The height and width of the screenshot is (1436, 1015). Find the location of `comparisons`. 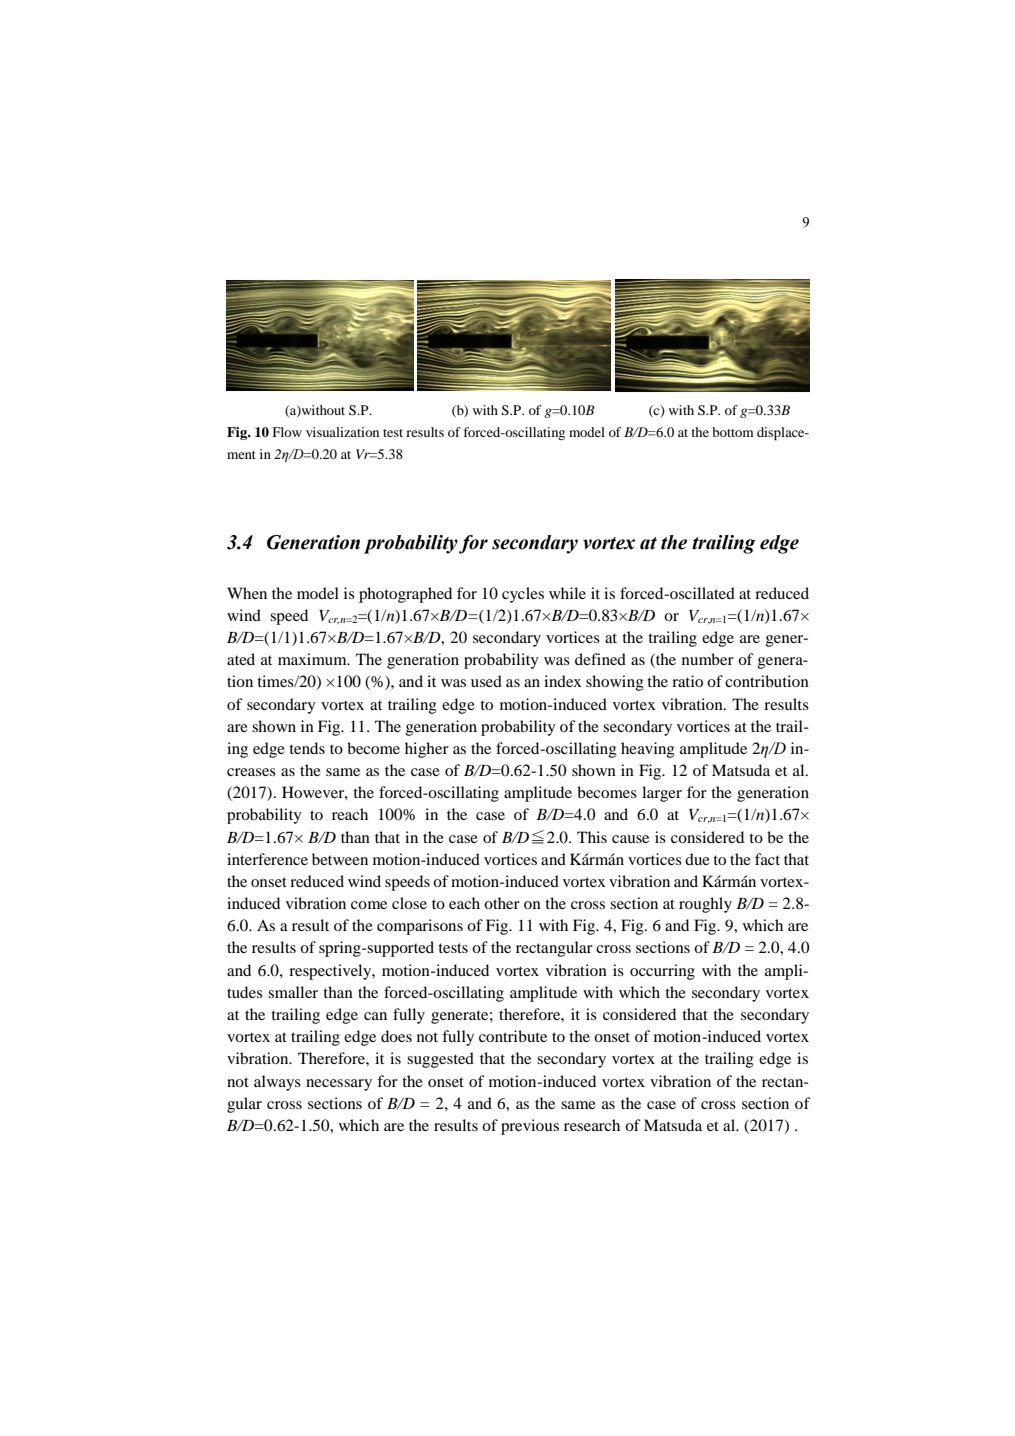

comparisons is located at coordinates (420, 927).
